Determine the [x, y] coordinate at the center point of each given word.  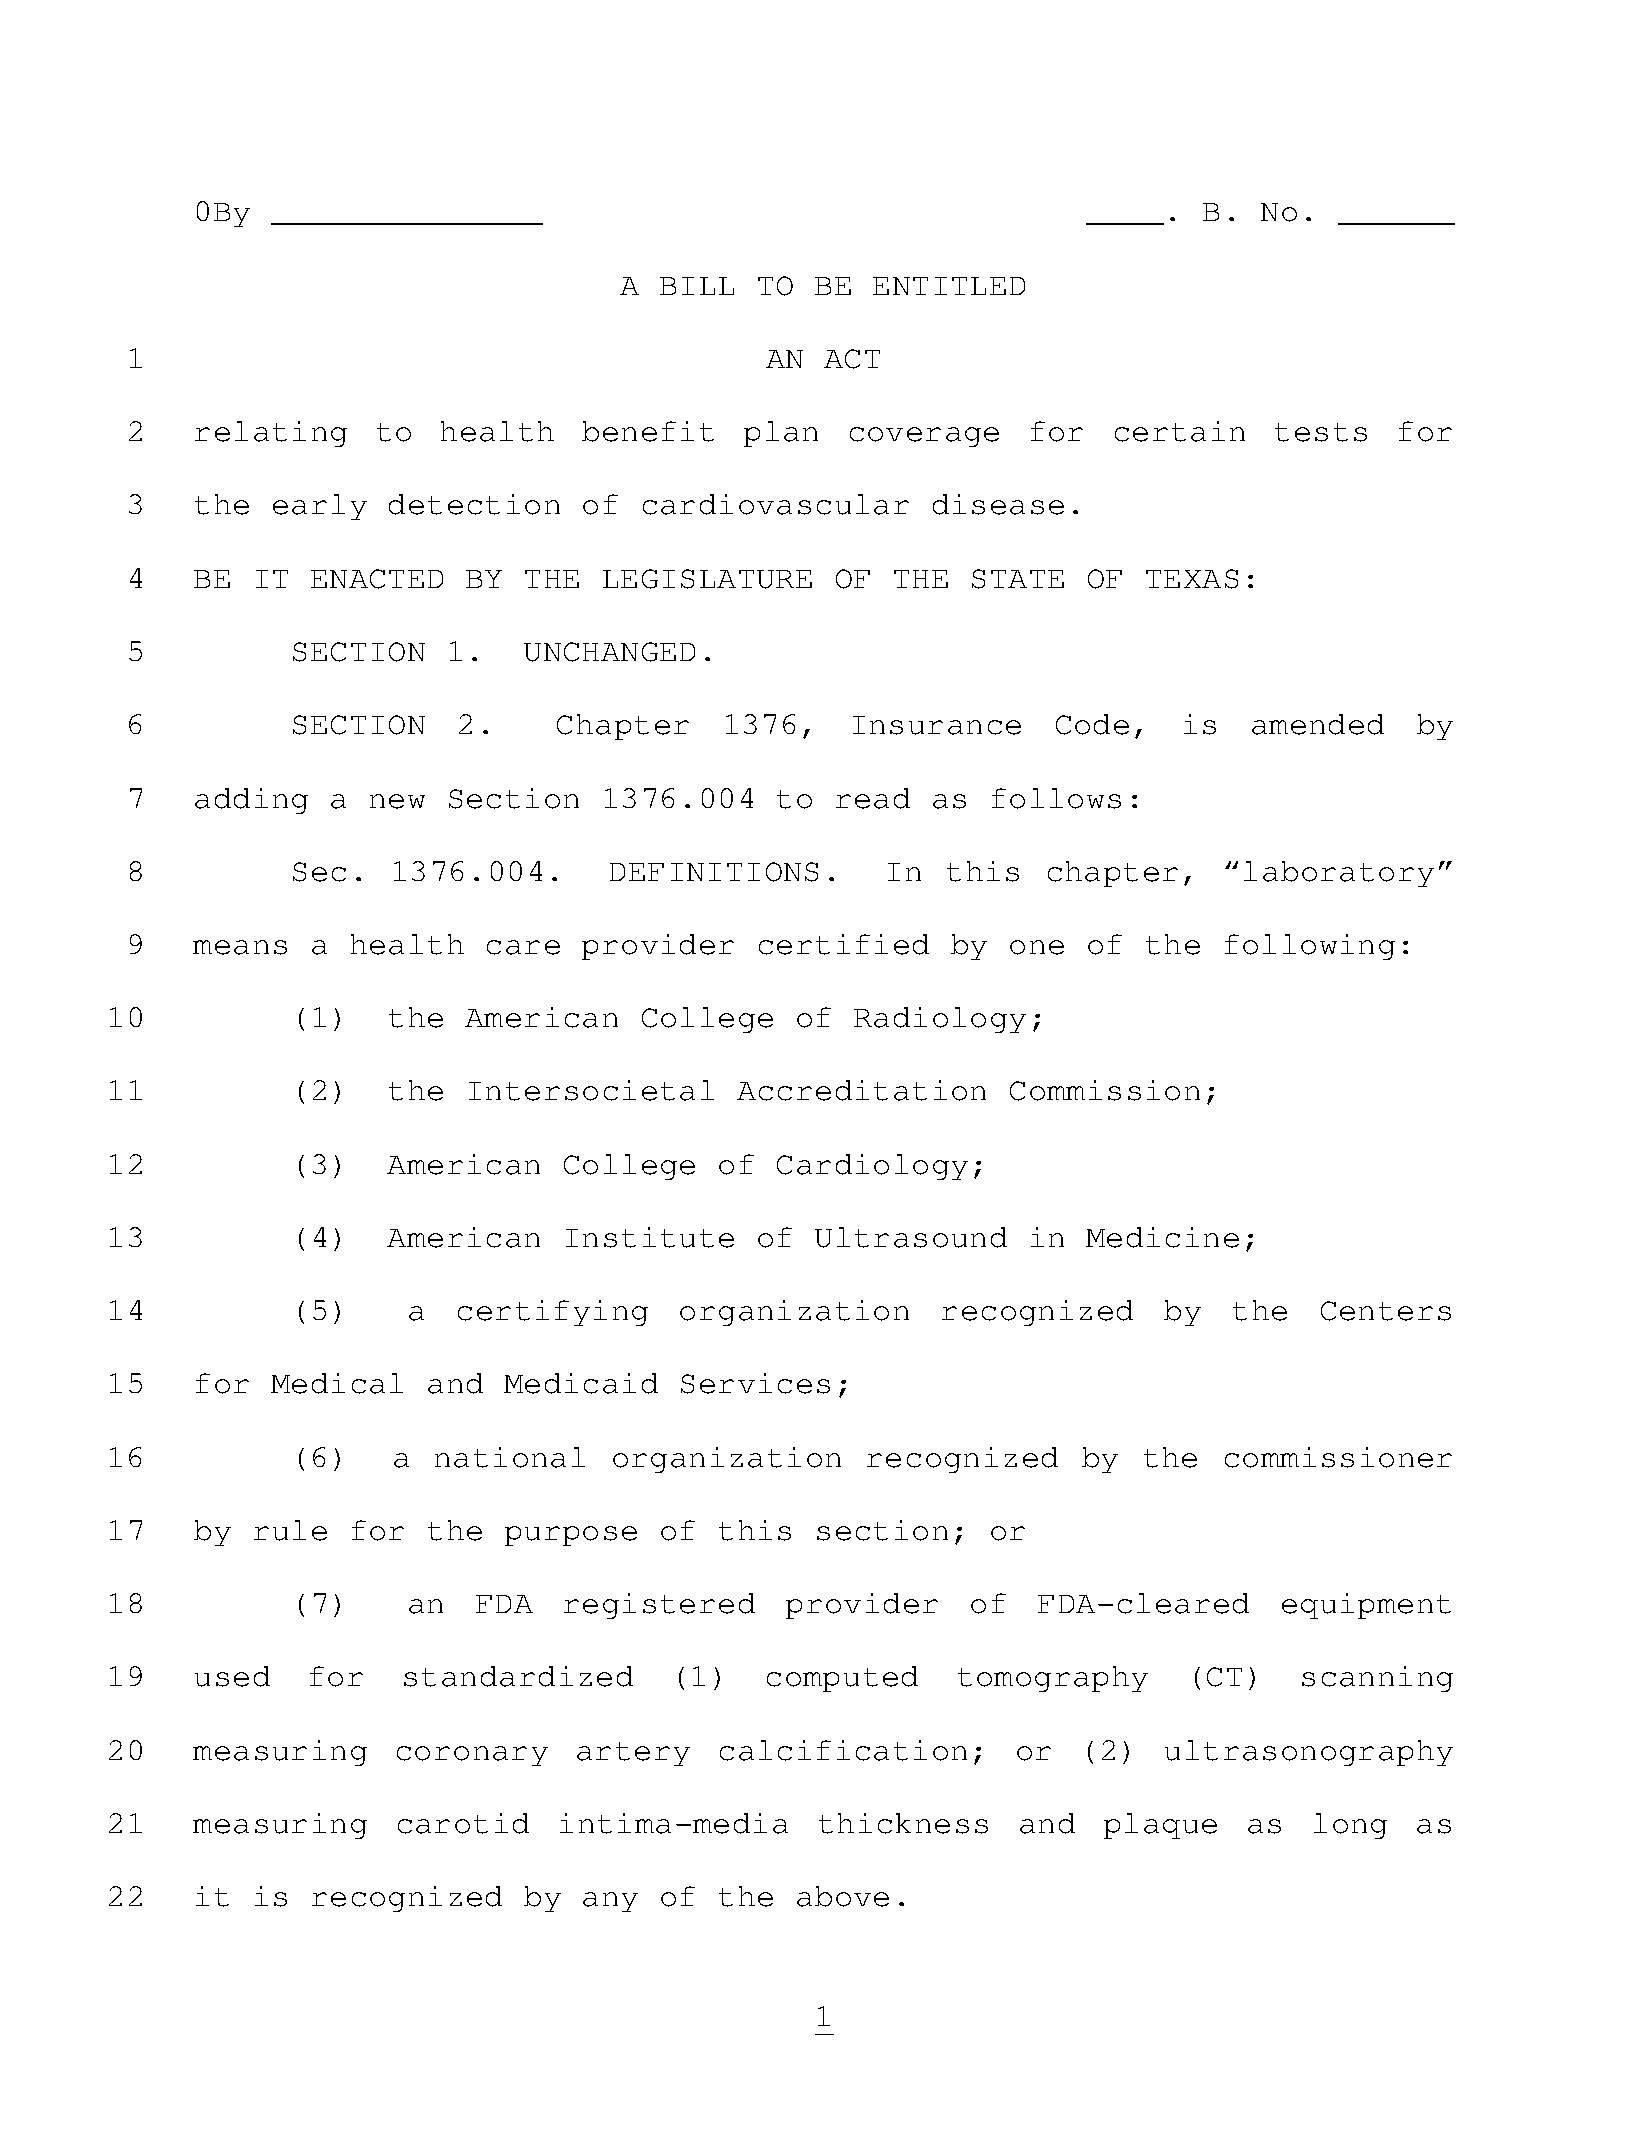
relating [271, 434]
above [843, 1896]
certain [1180, 431]
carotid [463, 1823]
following [1310, 947]
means [240, 947]
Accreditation [861, 1090]
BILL [697, 286]
